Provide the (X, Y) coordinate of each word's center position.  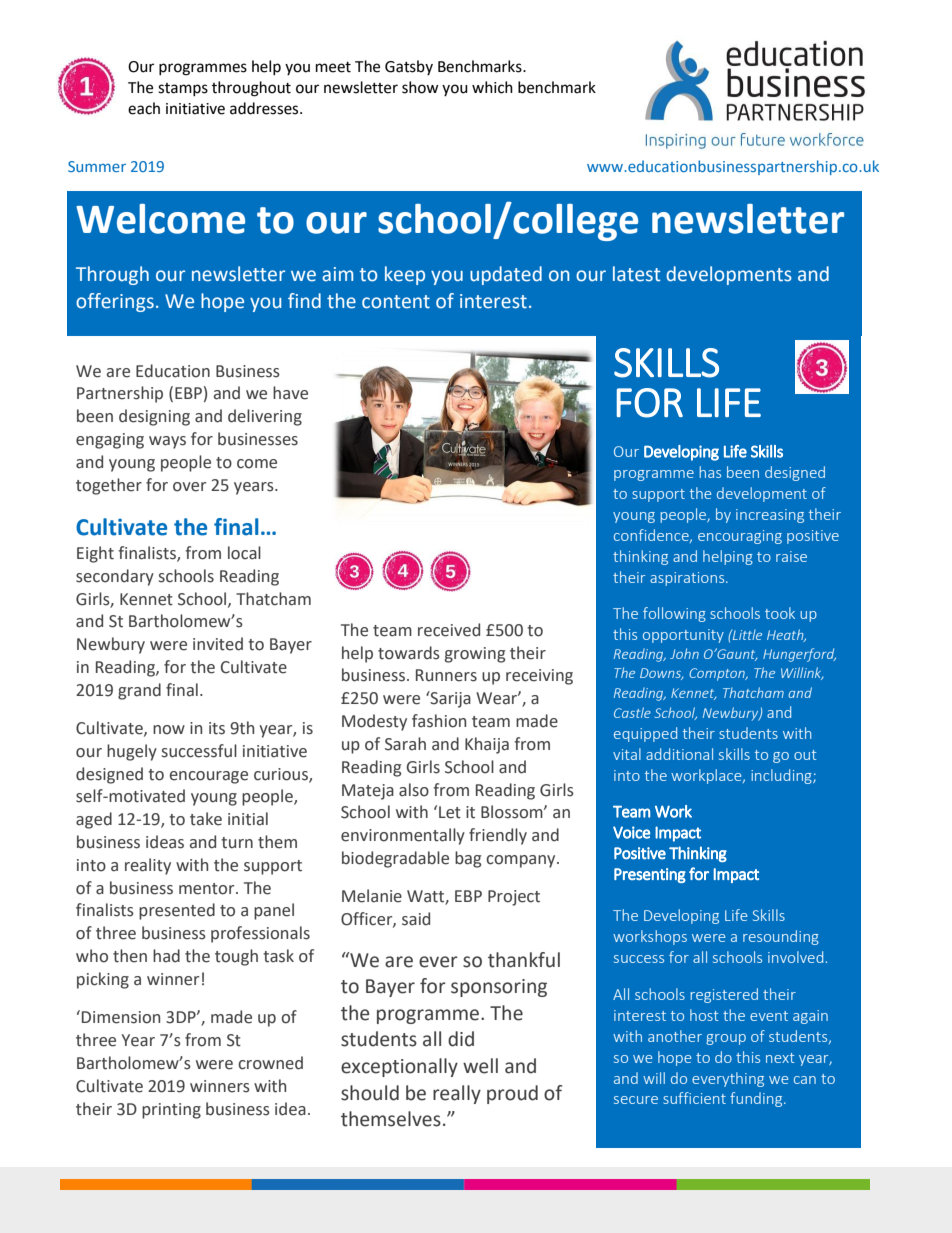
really (457, 1094)
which (492, 87)
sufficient (694, 1098)
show (420, 87)
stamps (183, 89)
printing (171, 1111)
